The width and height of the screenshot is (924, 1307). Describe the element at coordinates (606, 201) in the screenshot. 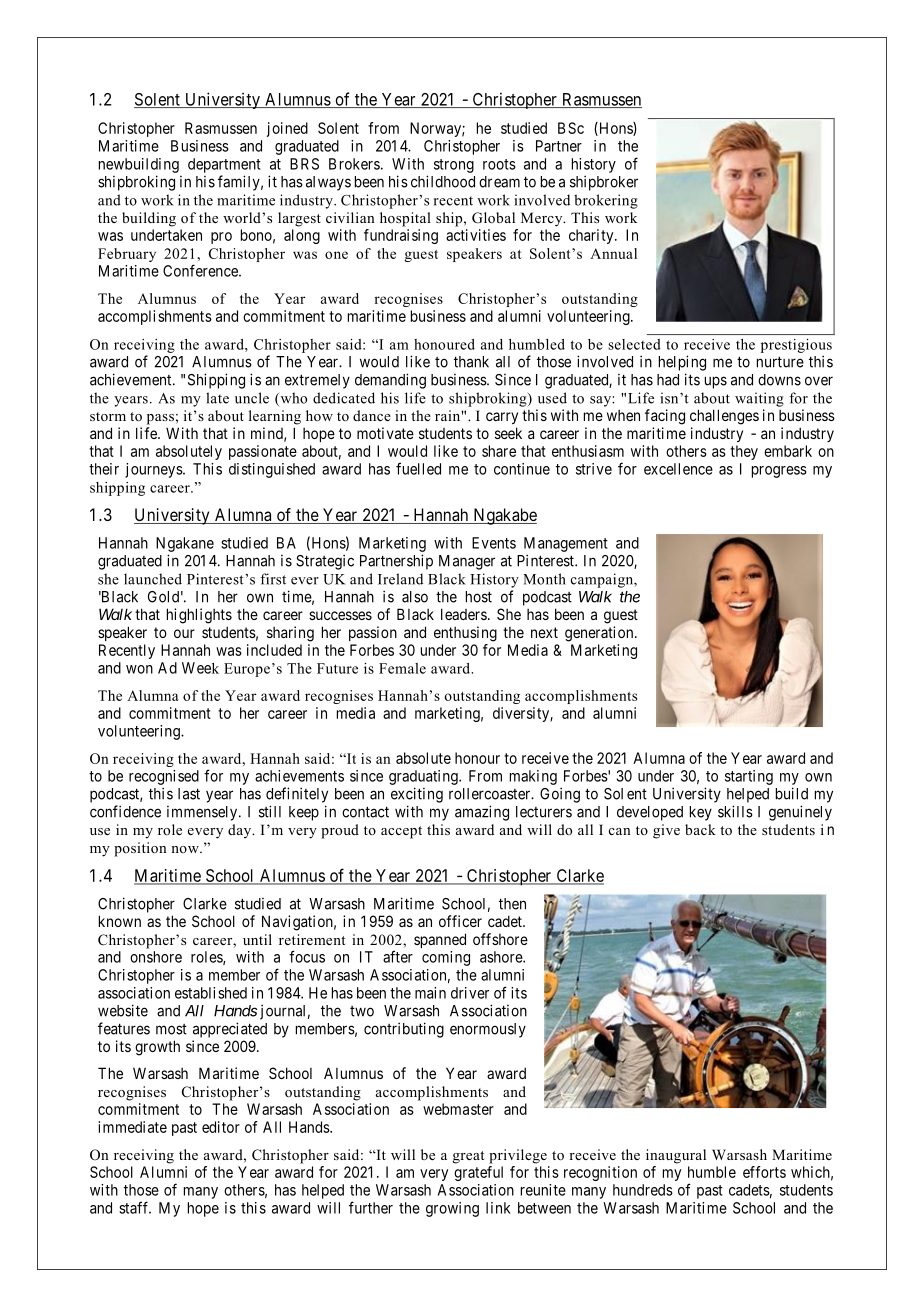

I see `brokering` at that location.
